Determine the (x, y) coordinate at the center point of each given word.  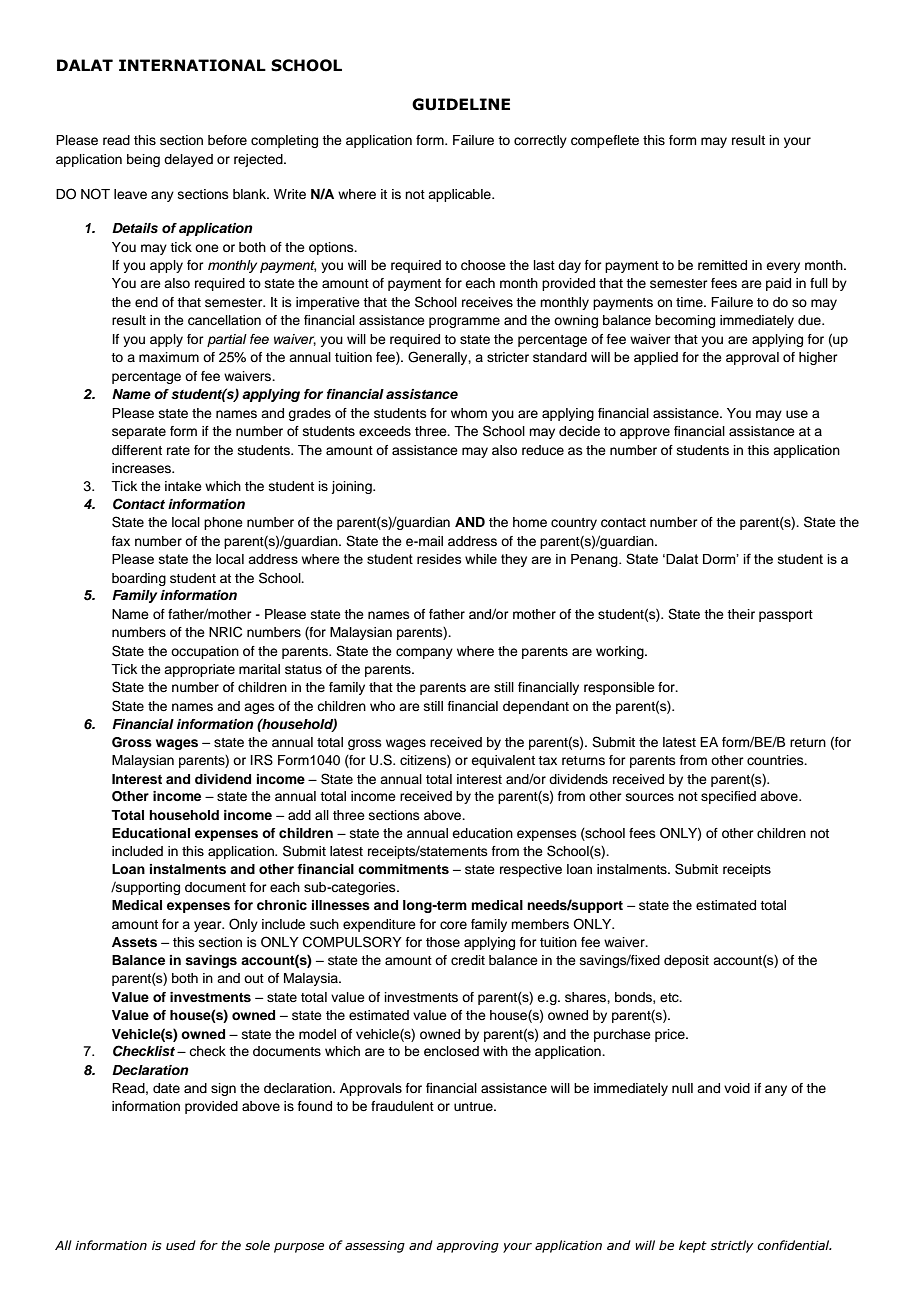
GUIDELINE (461, 104)
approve (645, 433)
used (181, 1245)
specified (728, 797)
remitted (722, 265)
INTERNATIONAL (192, 65)
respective (531, 870)
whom (469, 413)
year (209, 926)
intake (183, 486)
